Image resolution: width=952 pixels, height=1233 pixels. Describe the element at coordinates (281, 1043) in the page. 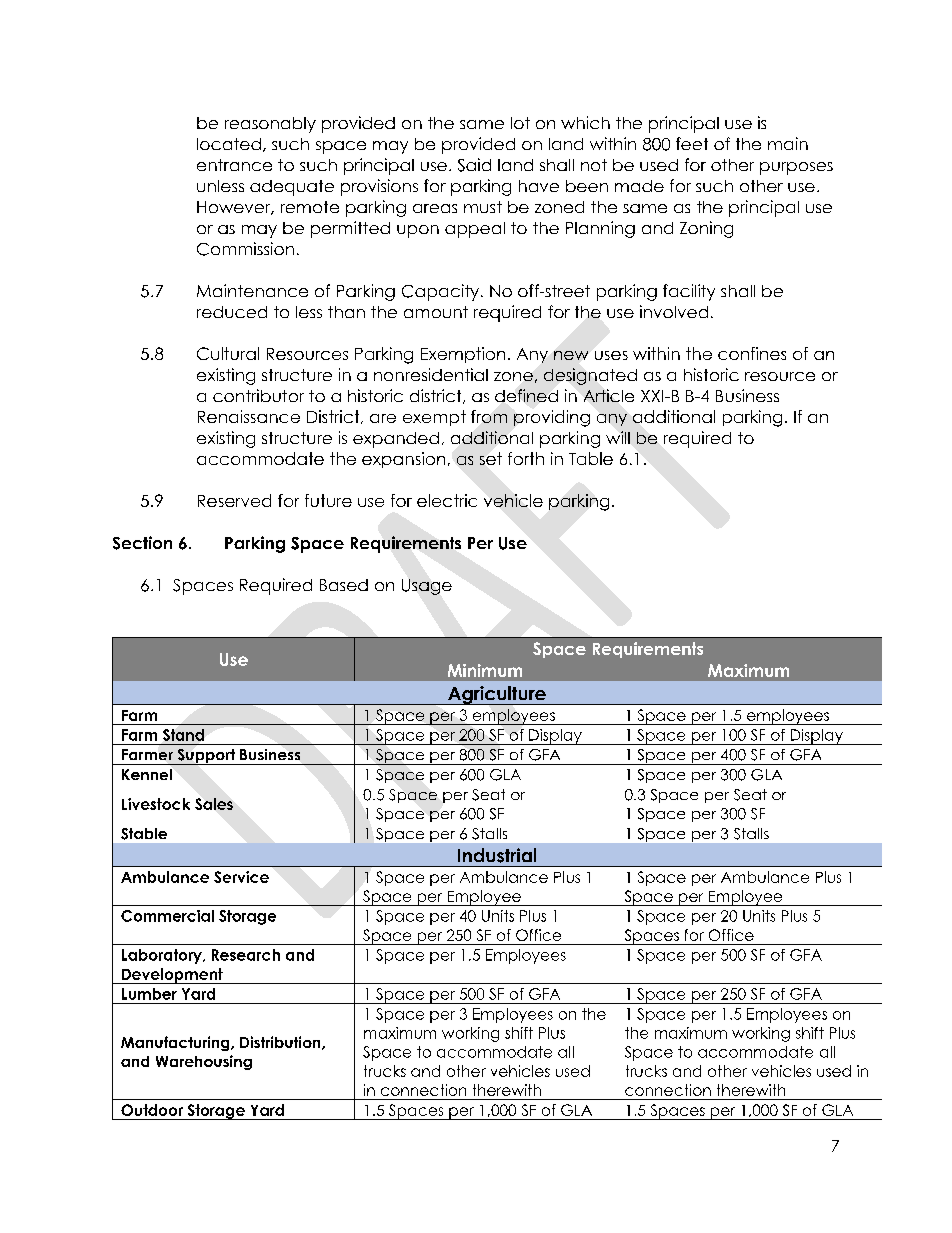

I see `Distribution` at that location.
